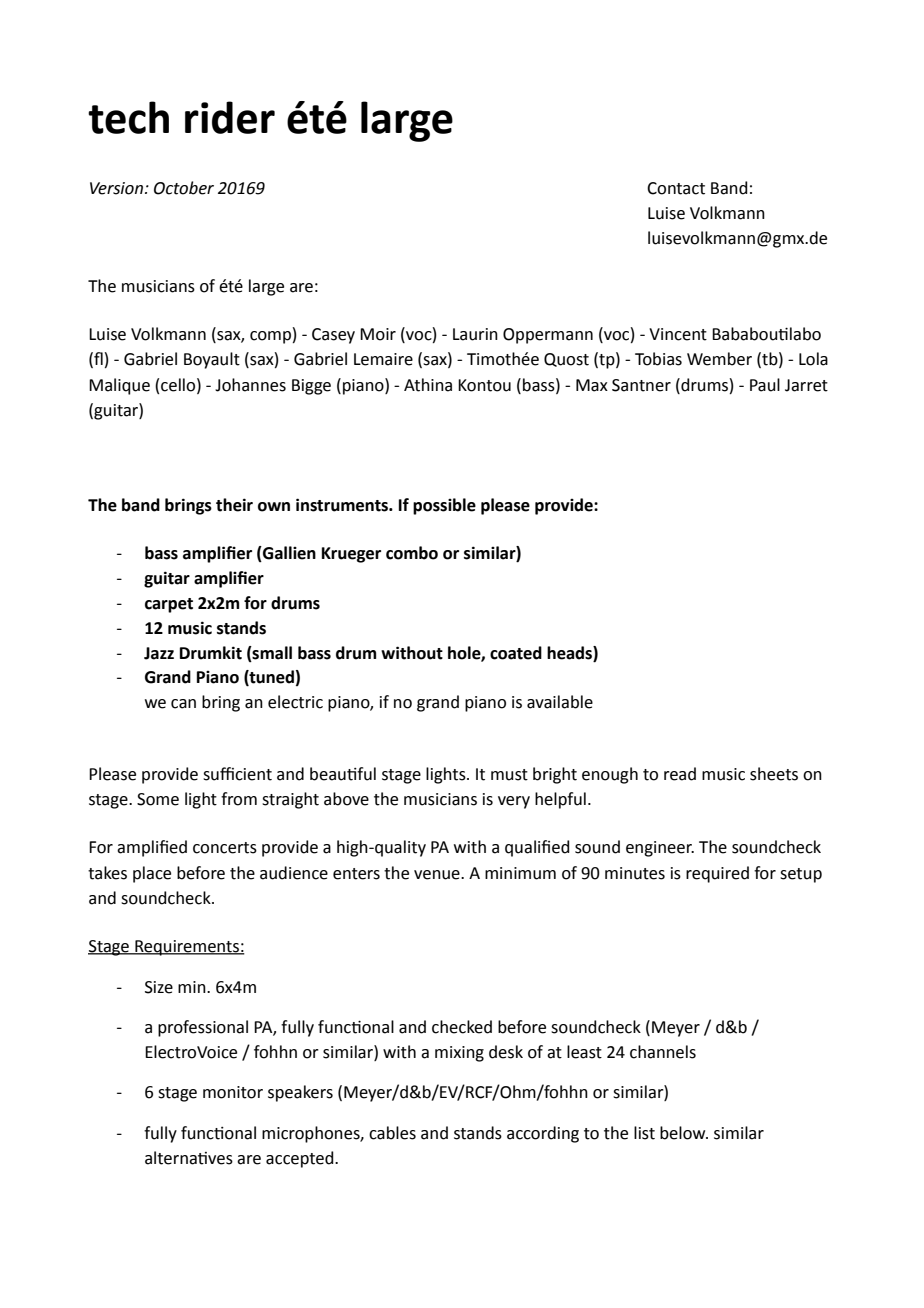  Describe the element at coordinates (159, 653) in the screenshot. I see `Jazz` at that location.
